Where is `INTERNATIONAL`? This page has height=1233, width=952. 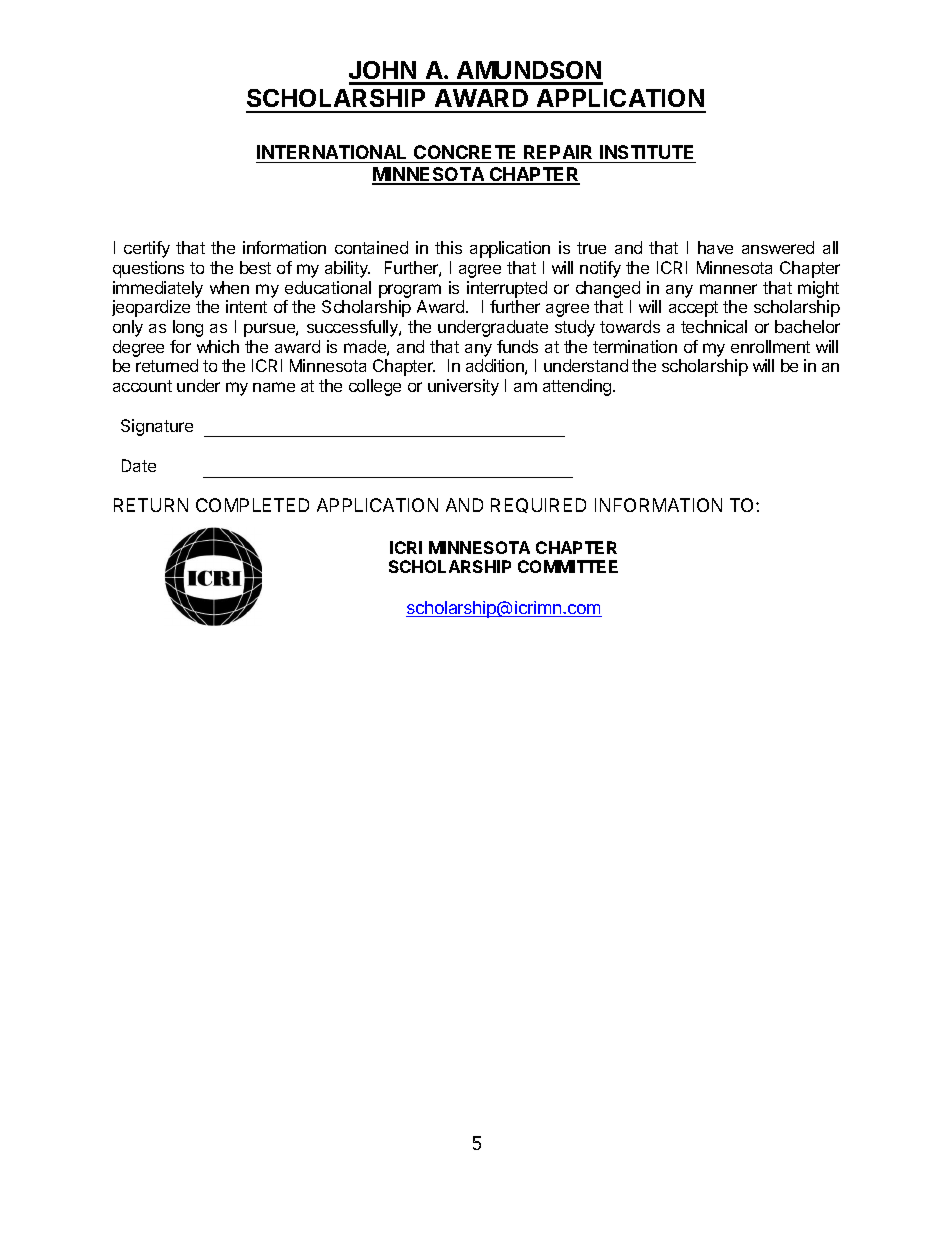 INTERNATIONAL is located at coordinates (331, 152).
